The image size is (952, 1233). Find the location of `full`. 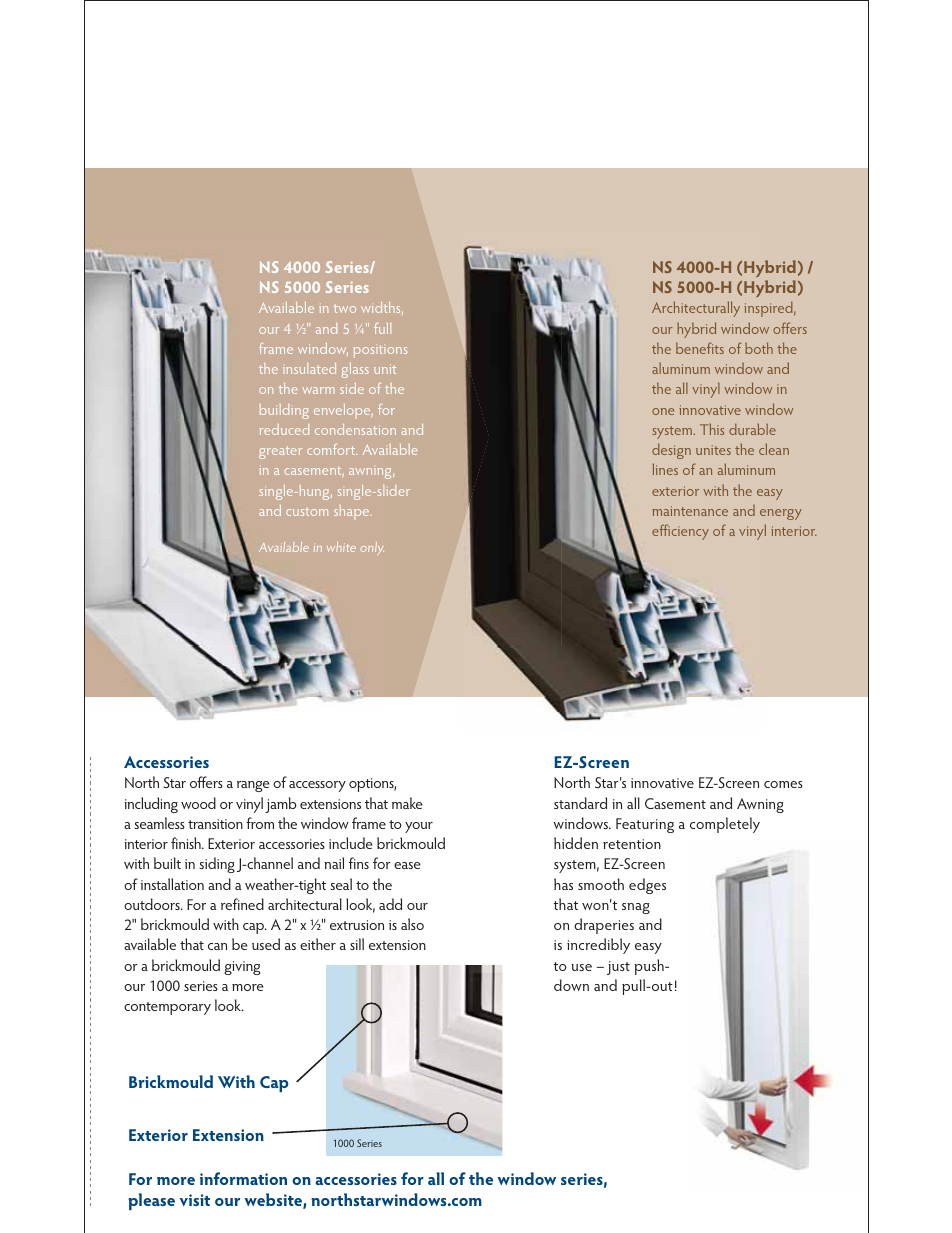

full is located at coordinates (382, 328).
